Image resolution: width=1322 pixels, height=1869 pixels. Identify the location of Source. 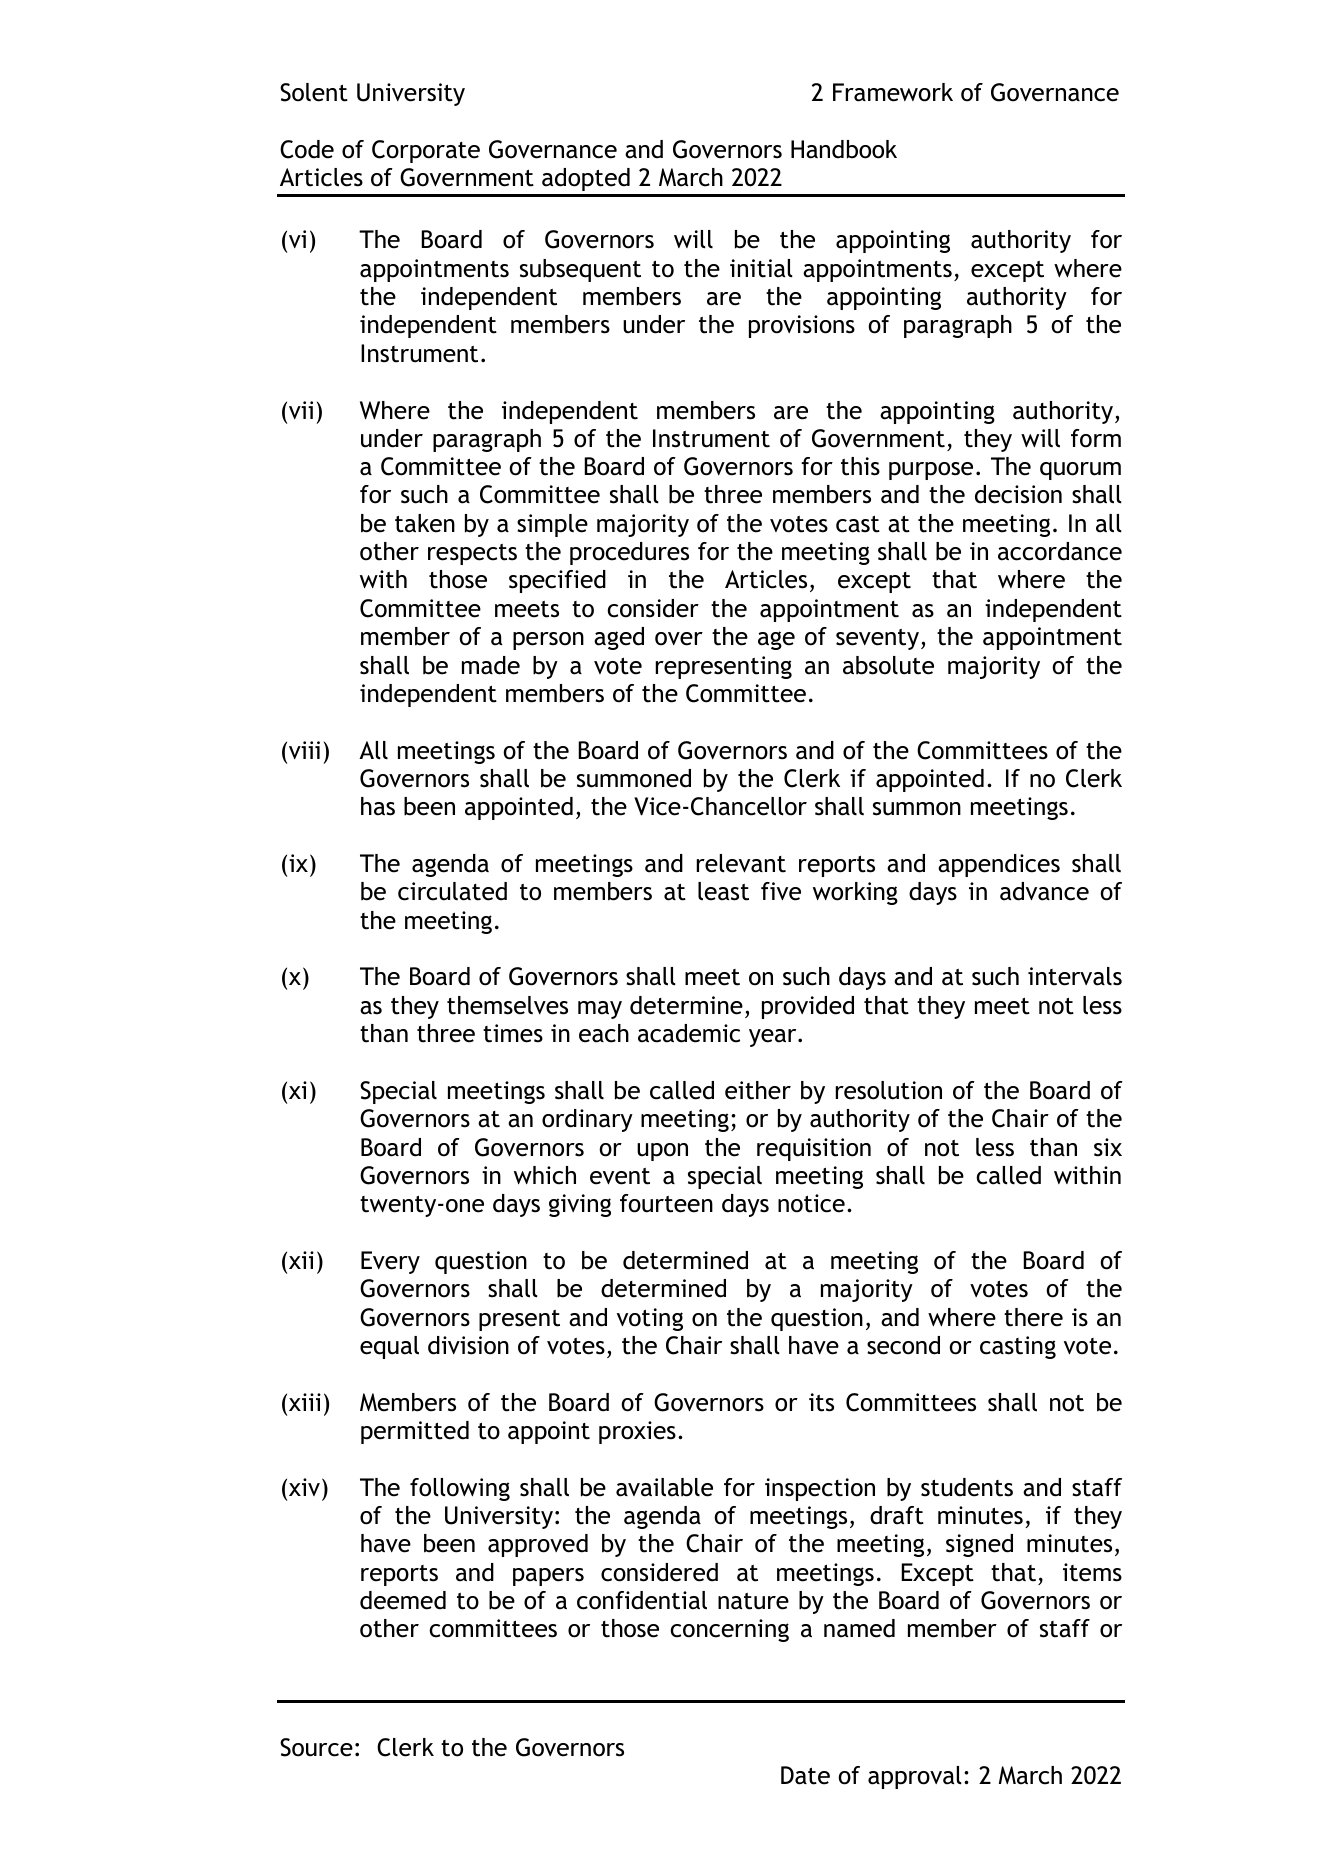
(316, 1747).
